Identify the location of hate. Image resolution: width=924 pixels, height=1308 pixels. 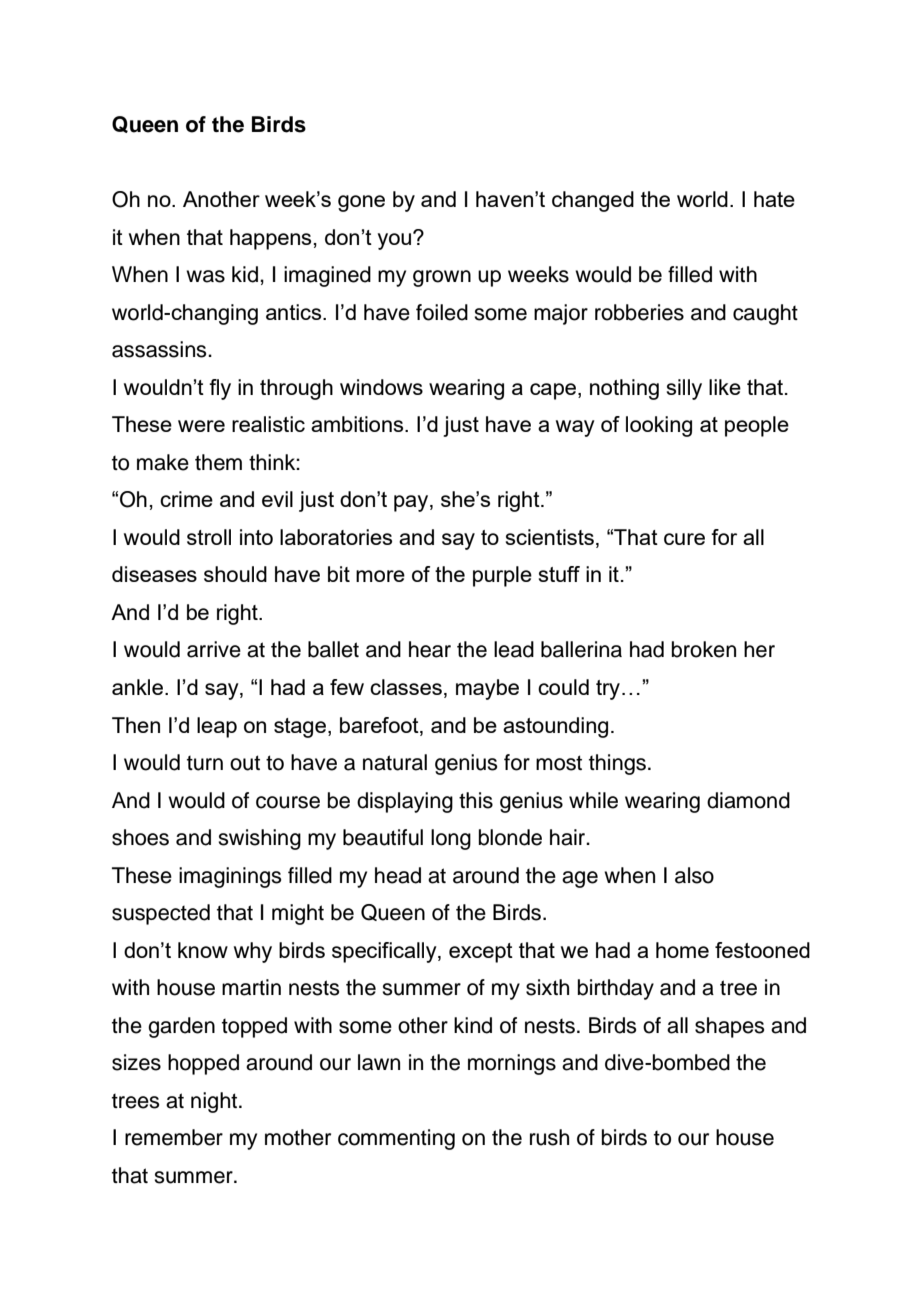
(774, 199).
